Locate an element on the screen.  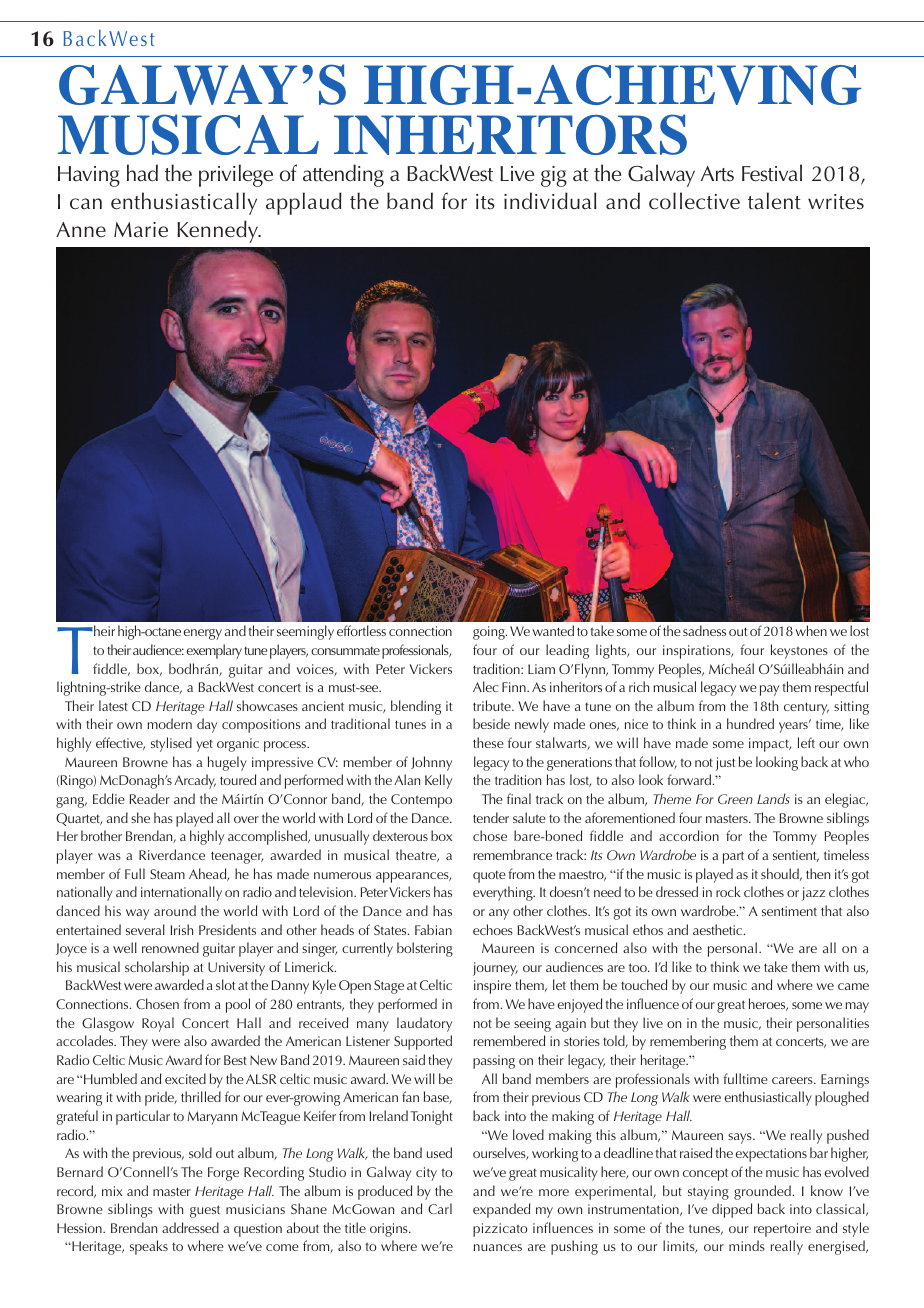
hundred is located at coordinates (750, 723).
